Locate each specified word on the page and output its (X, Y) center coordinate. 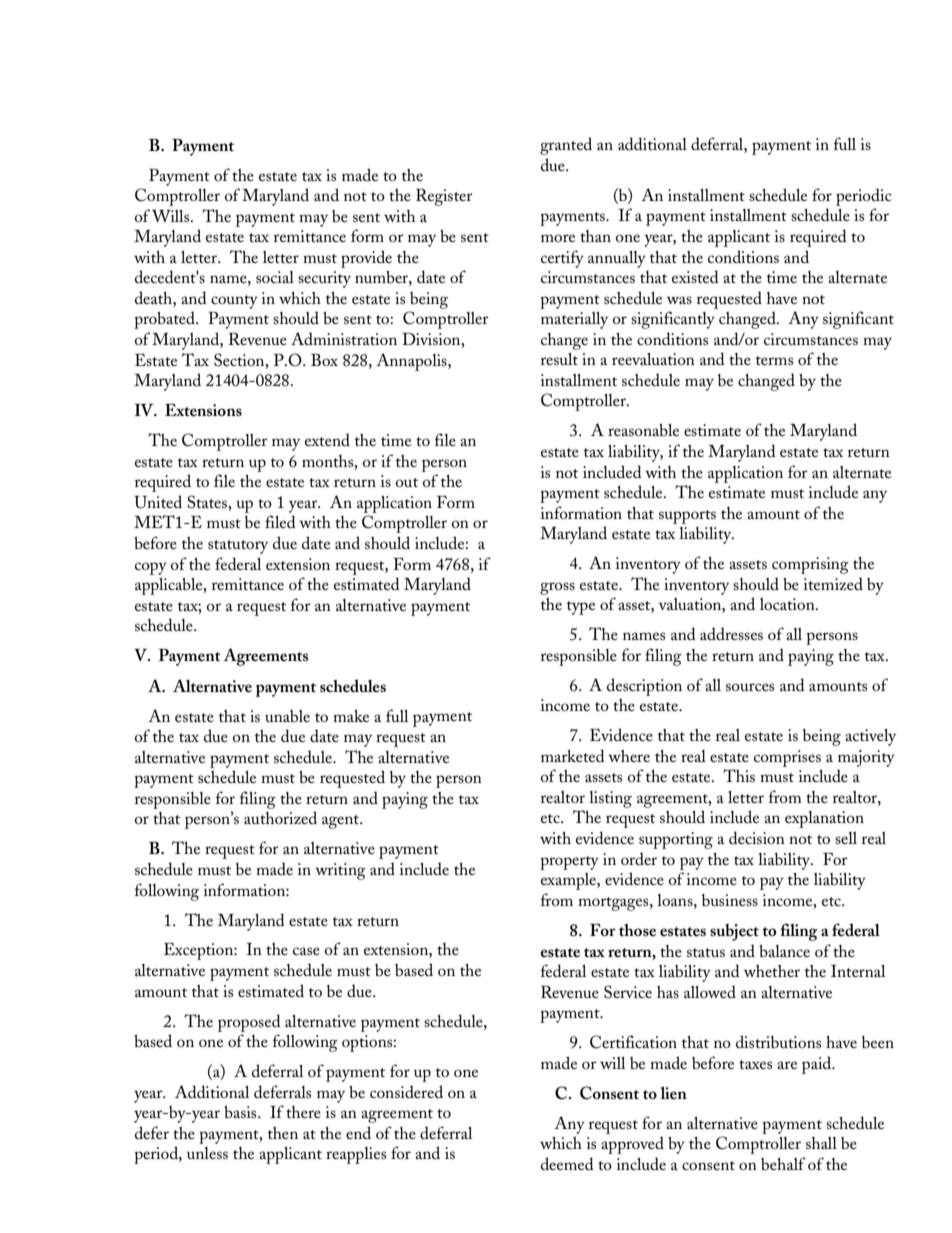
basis (241, 1112)
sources (750, 687)
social (275, 277)
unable (287, 716)
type (581, 608)
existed (695, 276)
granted (566, 146)
